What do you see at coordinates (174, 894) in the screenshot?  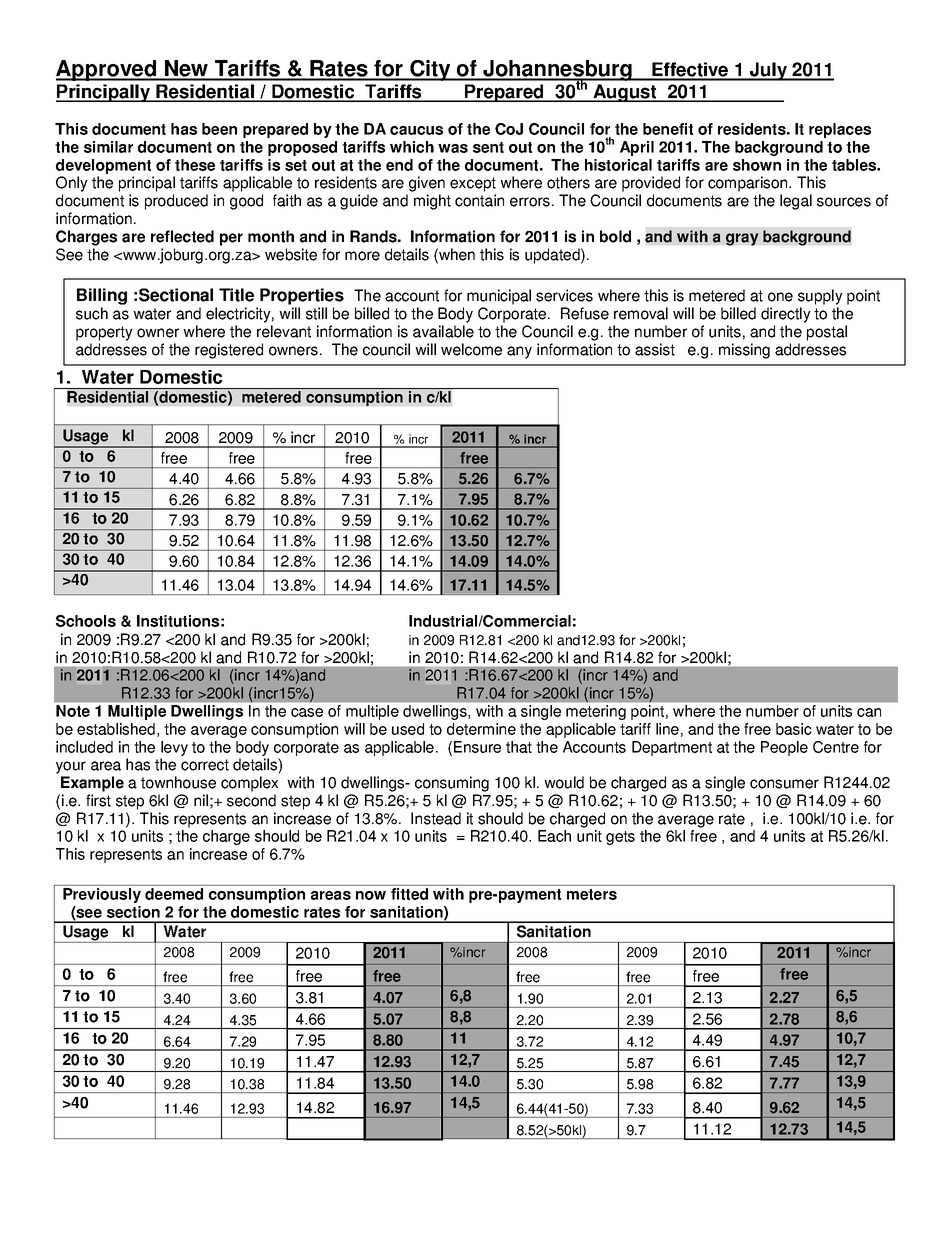 I see `deemed` at bounding box center [174, 894].
